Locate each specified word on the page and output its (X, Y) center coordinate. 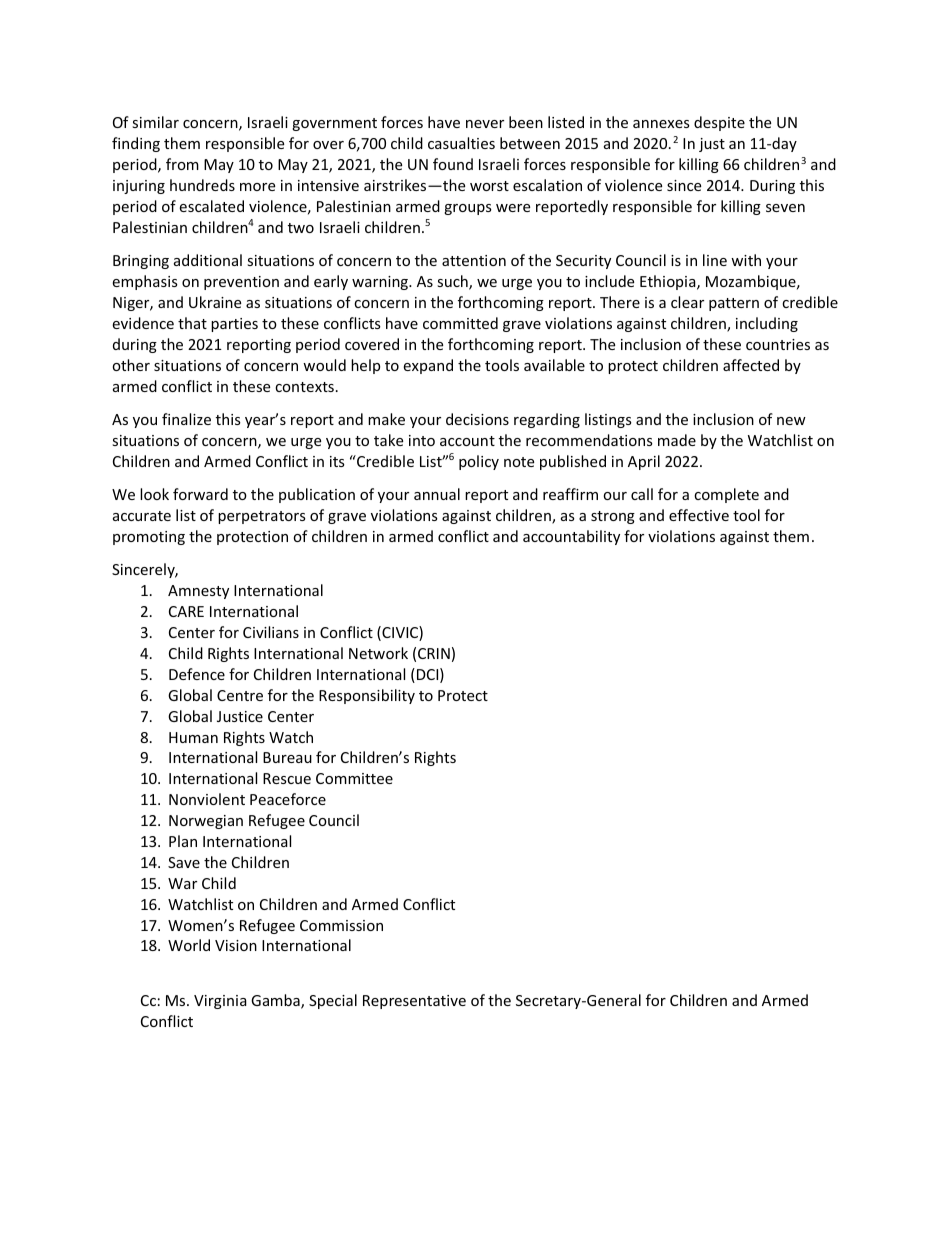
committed (460, 323)
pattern (734, 304)
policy (479, 462)
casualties (461, 143)
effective (699, 515)
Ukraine (215, 302)
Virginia (220, 1002)
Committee (354, 778)
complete (726, 495)
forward (200, 494)
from (182, 164)
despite (719, 123)
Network (378, 653)
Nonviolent (207, 799)
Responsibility (367, 696)
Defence (197, 674)
